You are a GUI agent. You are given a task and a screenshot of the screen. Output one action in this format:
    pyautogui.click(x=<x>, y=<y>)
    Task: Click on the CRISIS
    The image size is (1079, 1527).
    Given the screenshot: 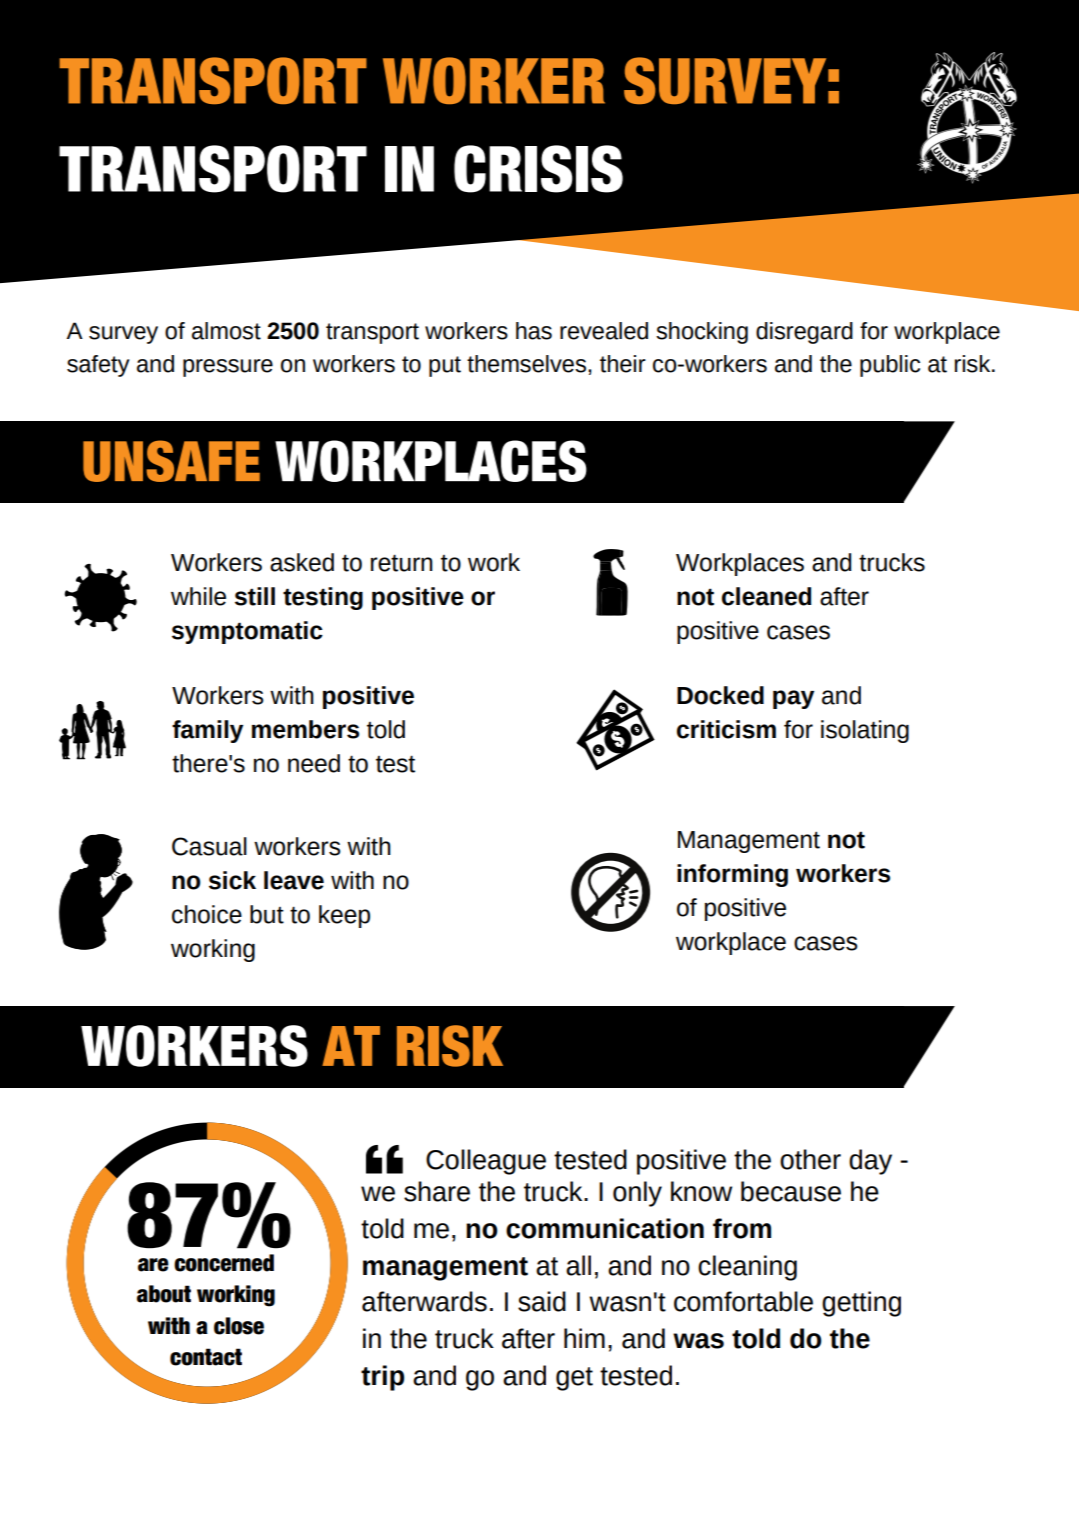 What is the action you would take?
    pyautogui.click(x=538, y=169)
